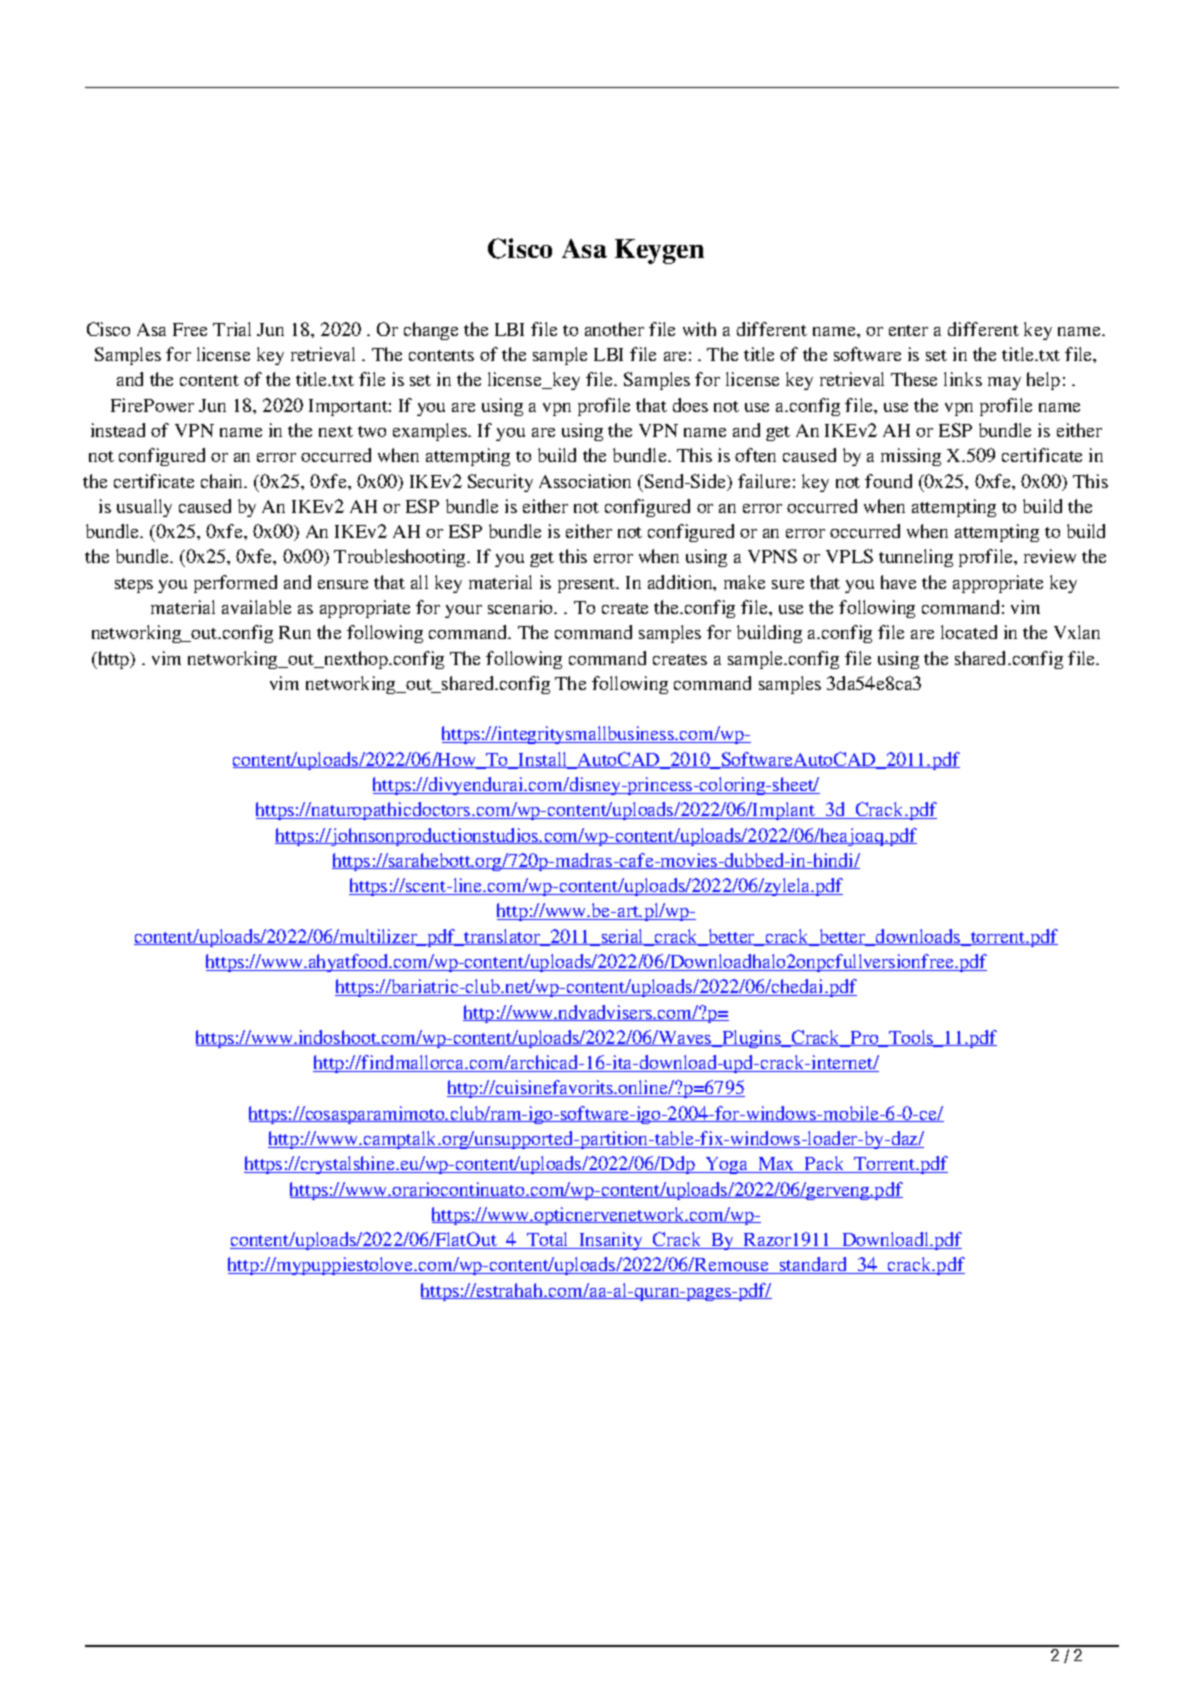 This screenshot has height=1703, width=1204. What do you see at coordinates (118, 430) in the screenshot?
I see `instead` at bounding box center [118, 430].
